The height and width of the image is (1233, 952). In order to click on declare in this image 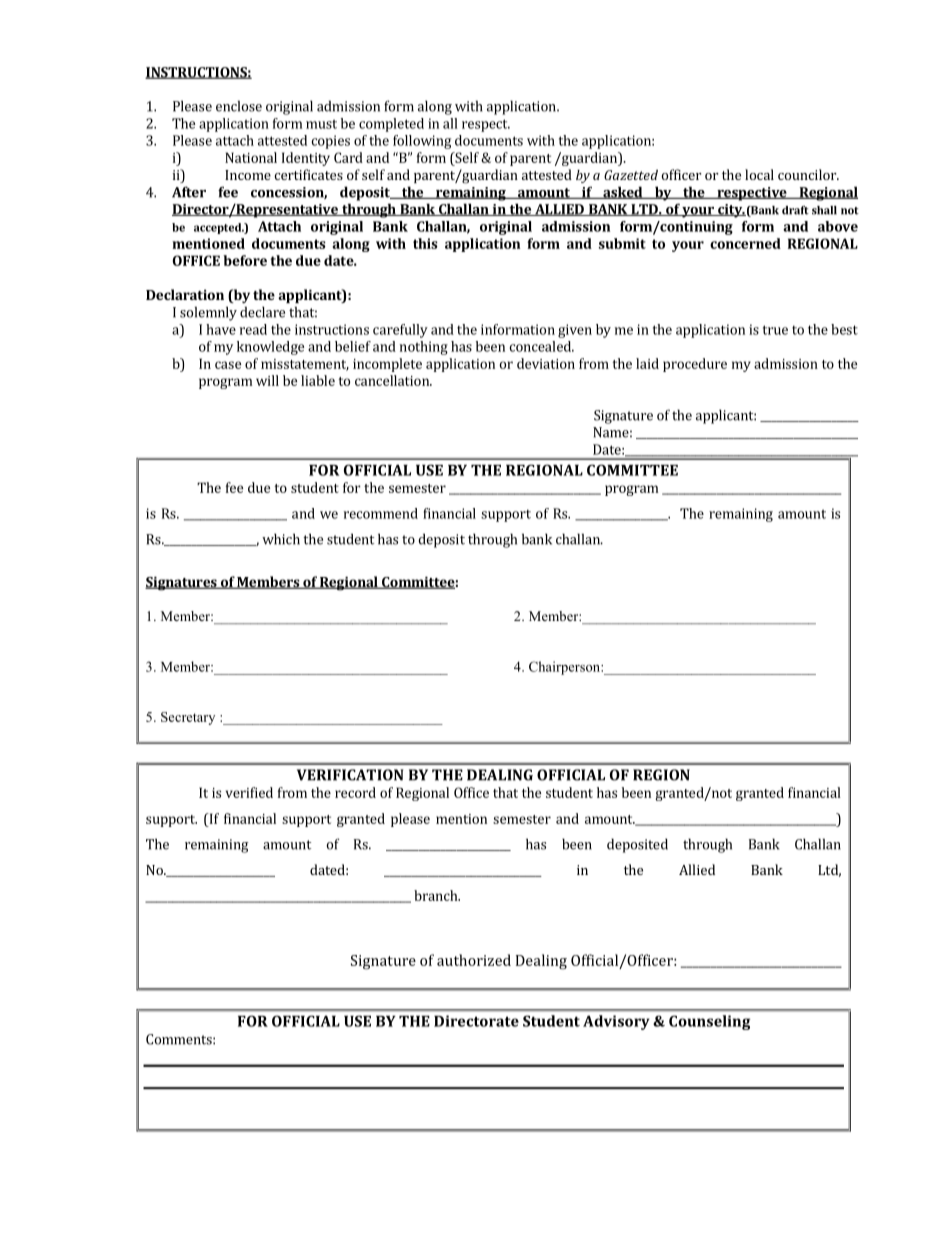, I will do `click(262, 312)`.
